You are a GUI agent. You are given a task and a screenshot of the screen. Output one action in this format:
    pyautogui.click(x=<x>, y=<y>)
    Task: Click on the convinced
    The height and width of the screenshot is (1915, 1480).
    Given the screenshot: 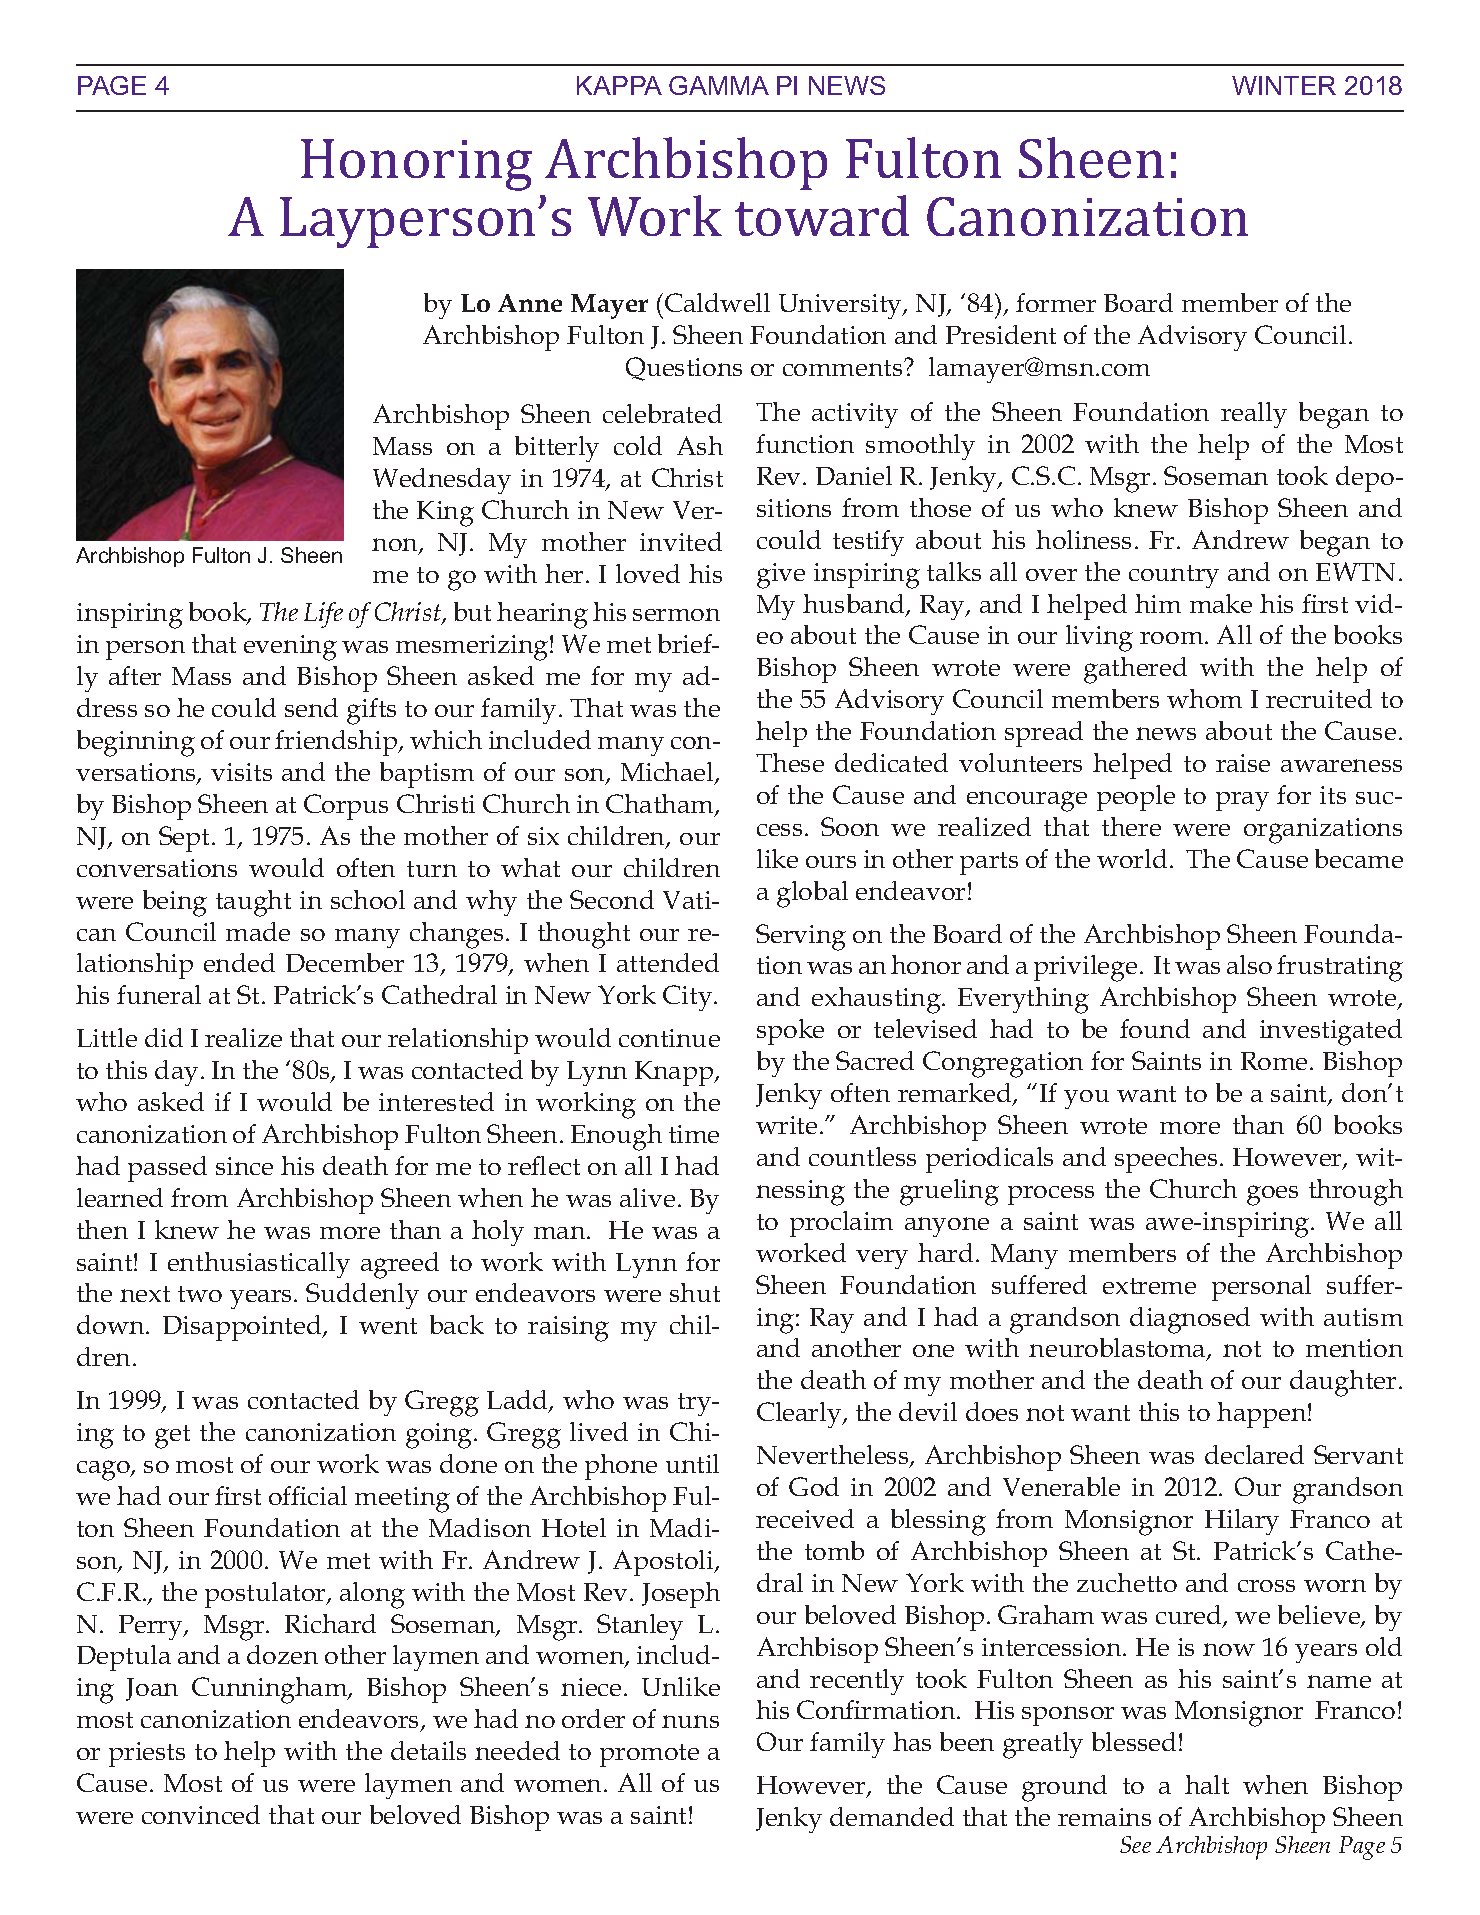 What is the action you would take?
    pyautogui.click(x=201, y=1814)
